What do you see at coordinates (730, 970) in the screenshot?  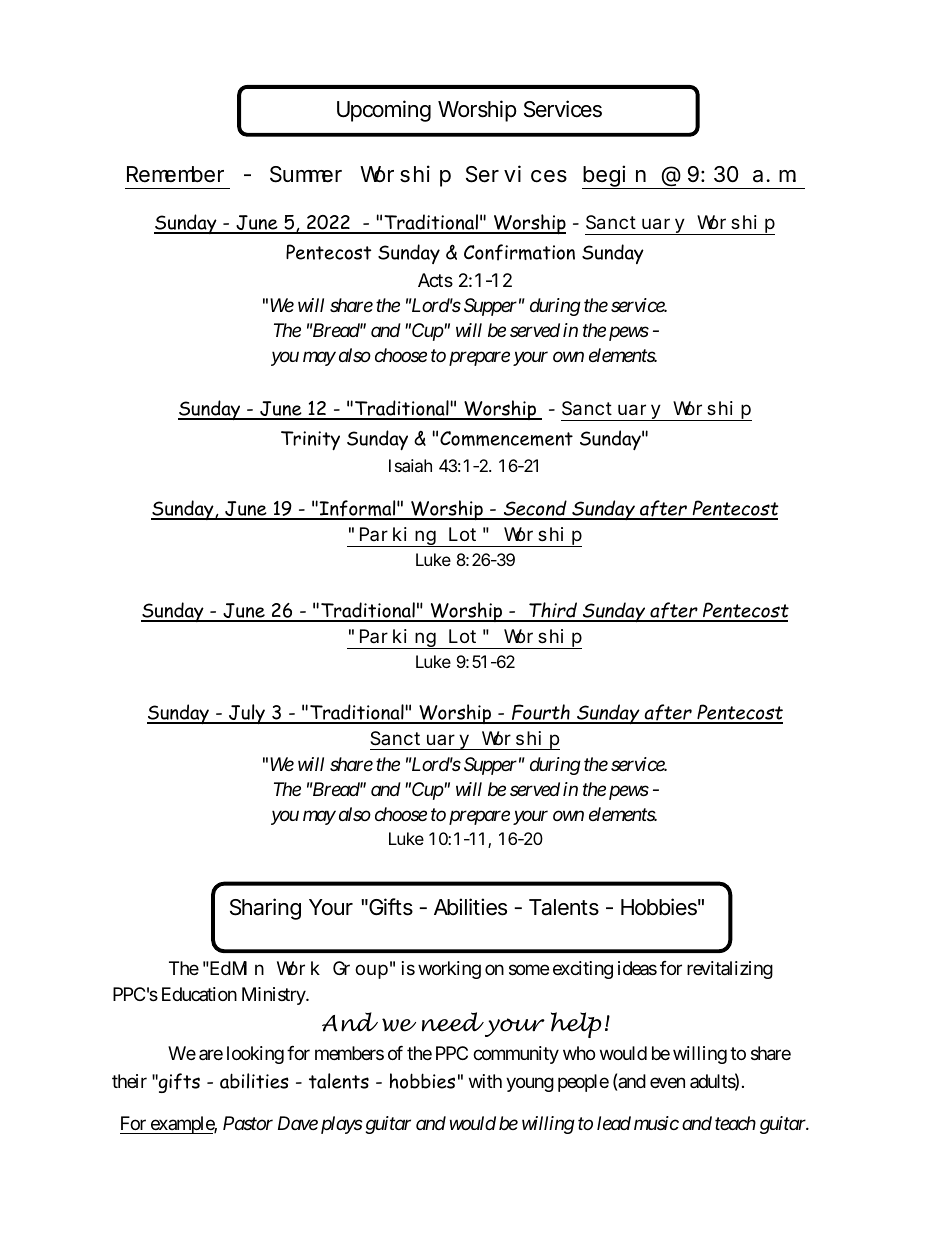 I see `revitalizing` at bounding box center [730, 970].
